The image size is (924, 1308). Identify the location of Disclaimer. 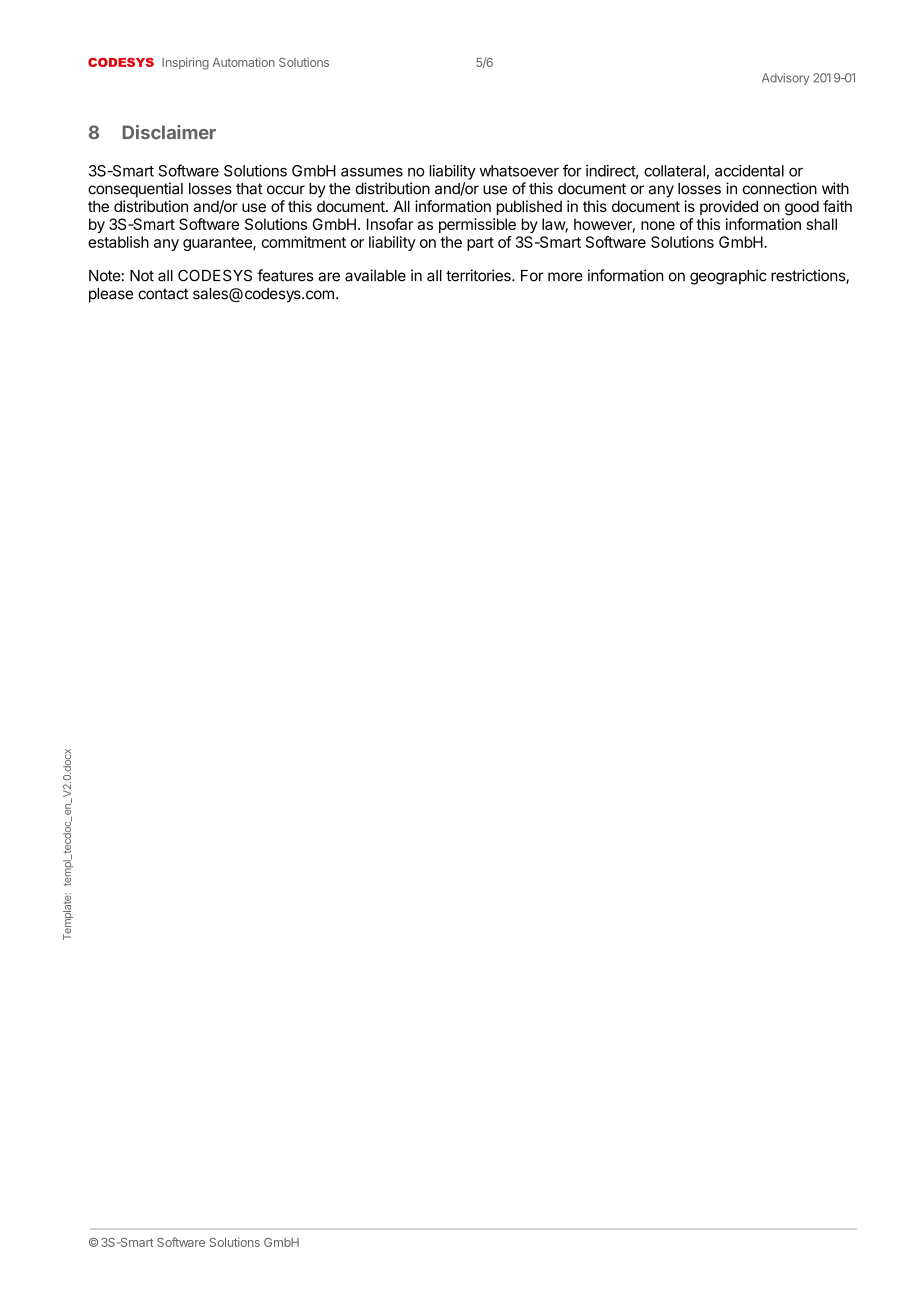
(169, 132).
